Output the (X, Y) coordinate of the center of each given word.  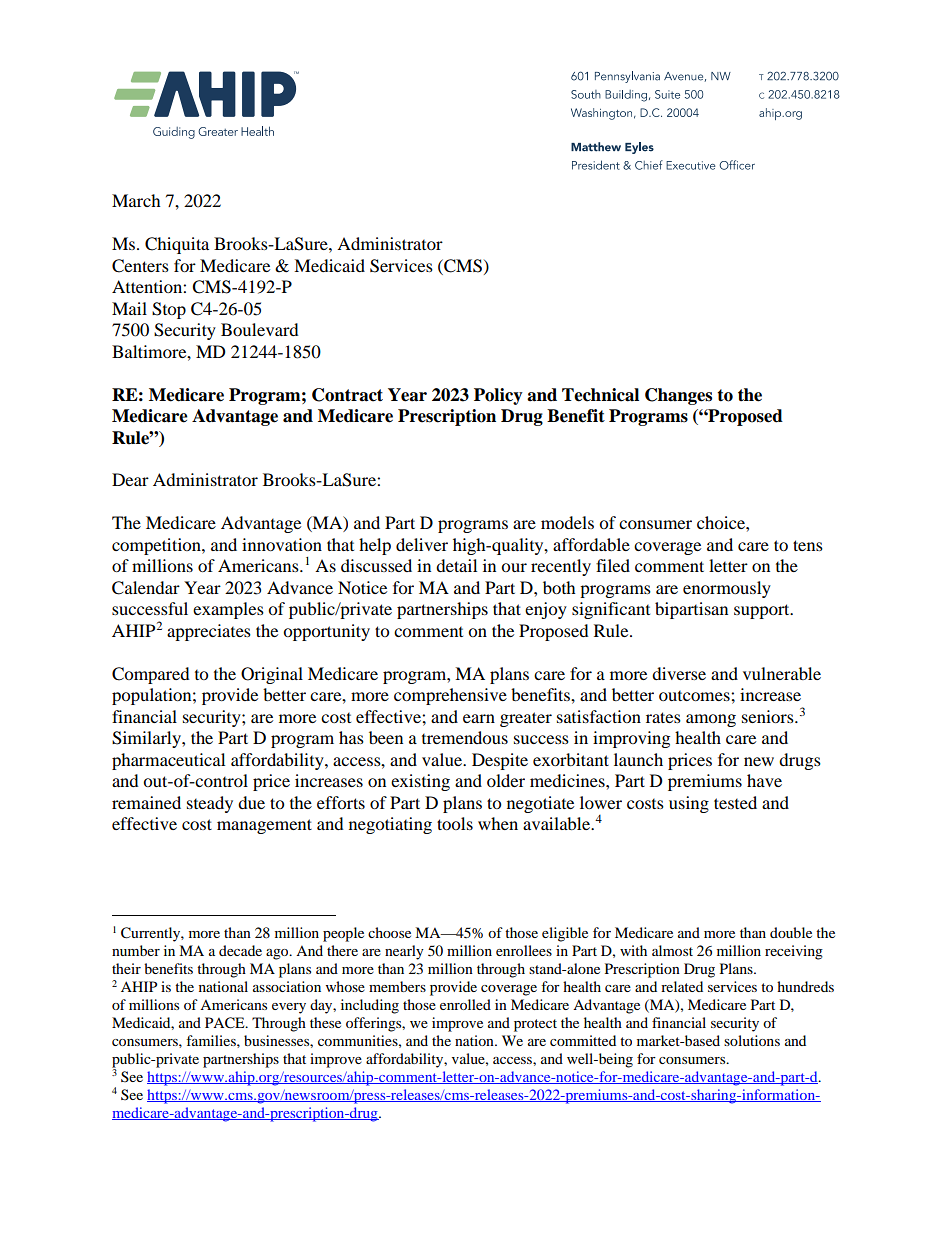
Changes (678, 396)
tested (735, 802)
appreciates (209, 632)
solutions (752, 1040)
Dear (130, 479)
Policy (498, 396)
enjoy (546, 610)
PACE (226, 1023)
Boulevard (260, 329)
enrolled (465, 1004)
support (763, 611)
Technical (600, 395)
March (136, 200)
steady (210, 804)
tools (455, 823)
